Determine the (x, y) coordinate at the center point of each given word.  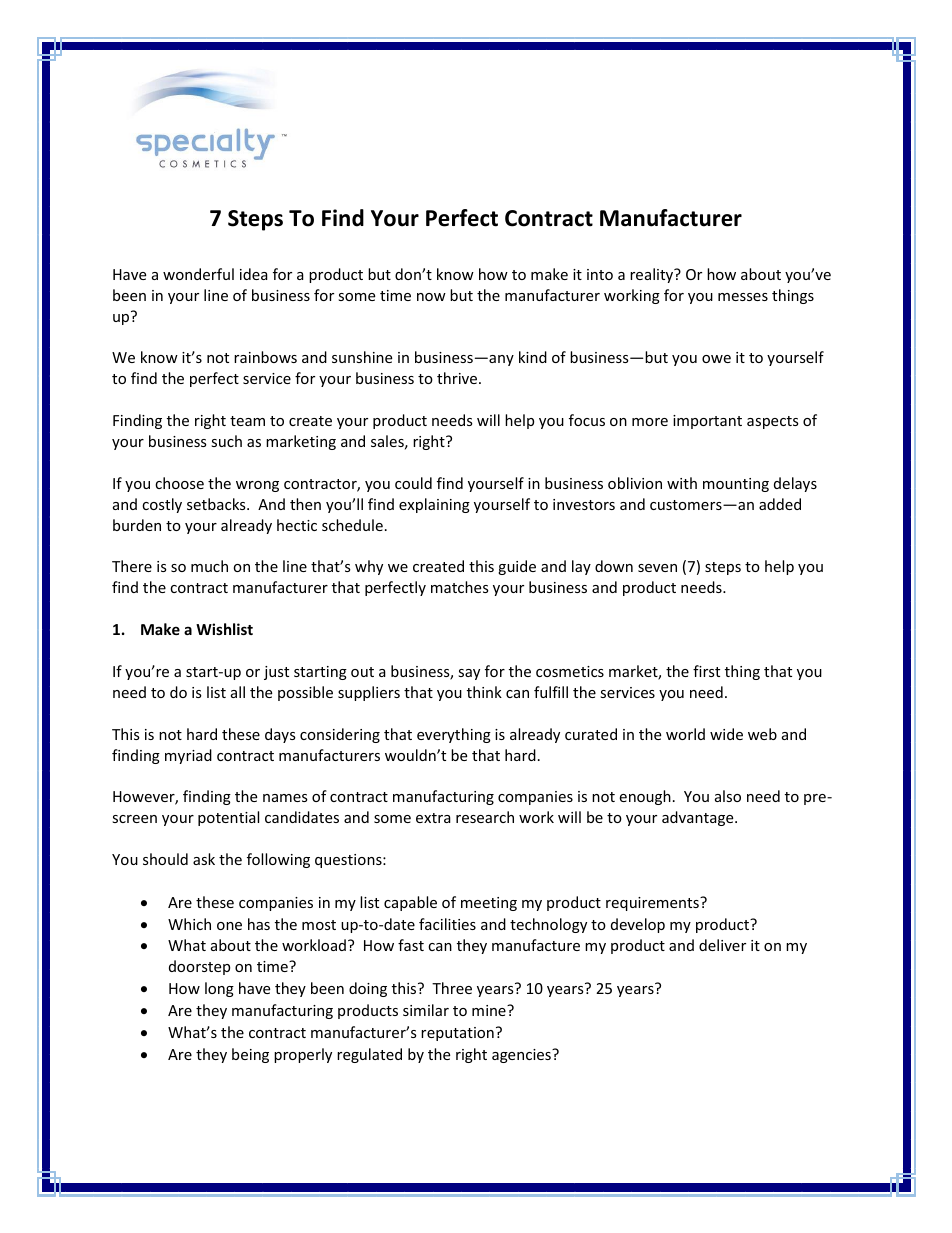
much (209, 566)
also (728, 796)
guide (517, 567)
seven (657, 568)
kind (533, 357)
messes (743, 297)
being (250, 1055)
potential (228, 818)
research (485, 817)
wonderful (198, 274)
